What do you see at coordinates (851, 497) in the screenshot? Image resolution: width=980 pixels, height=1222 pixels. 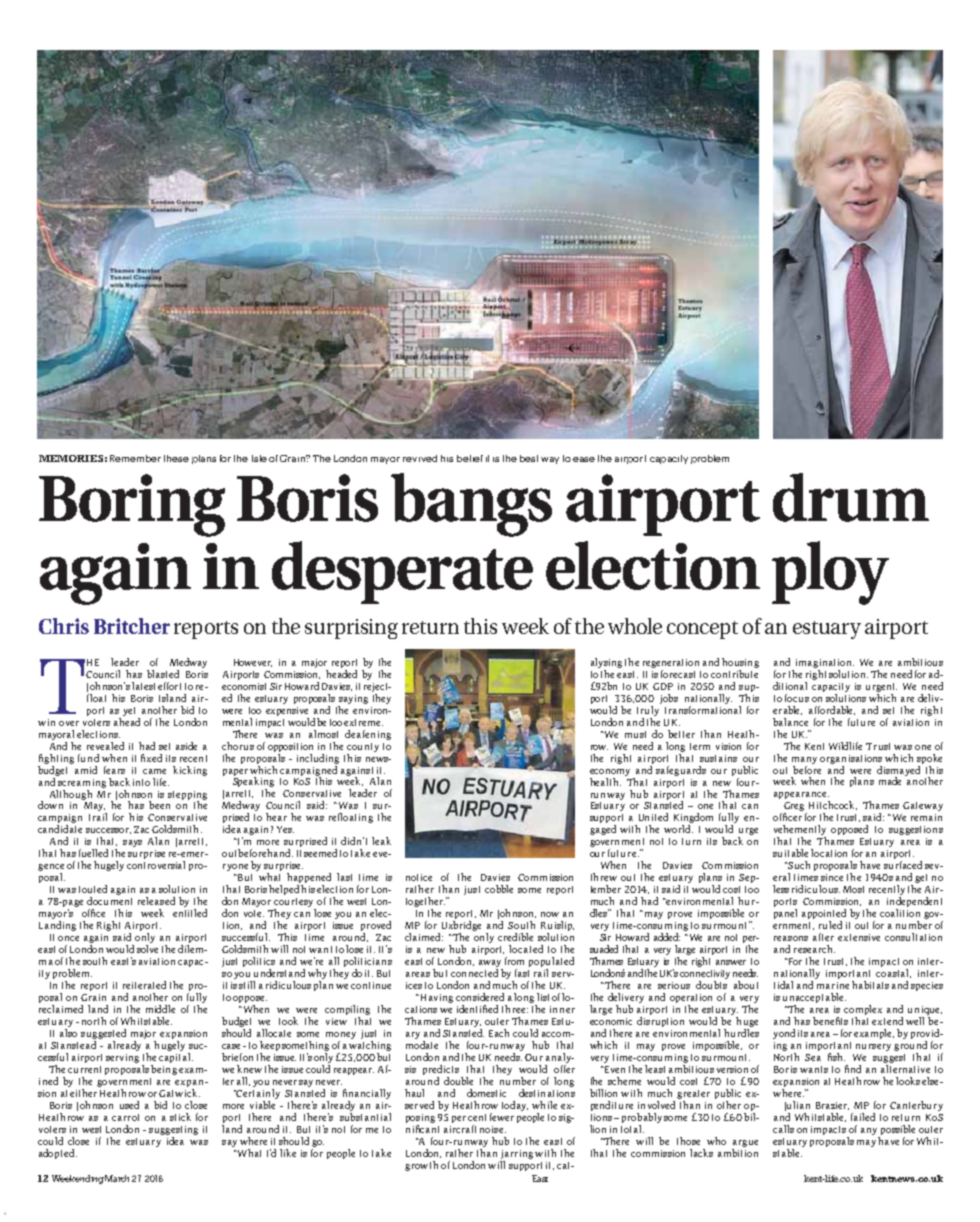 I see `drum` at bounding box center [851, 497].
